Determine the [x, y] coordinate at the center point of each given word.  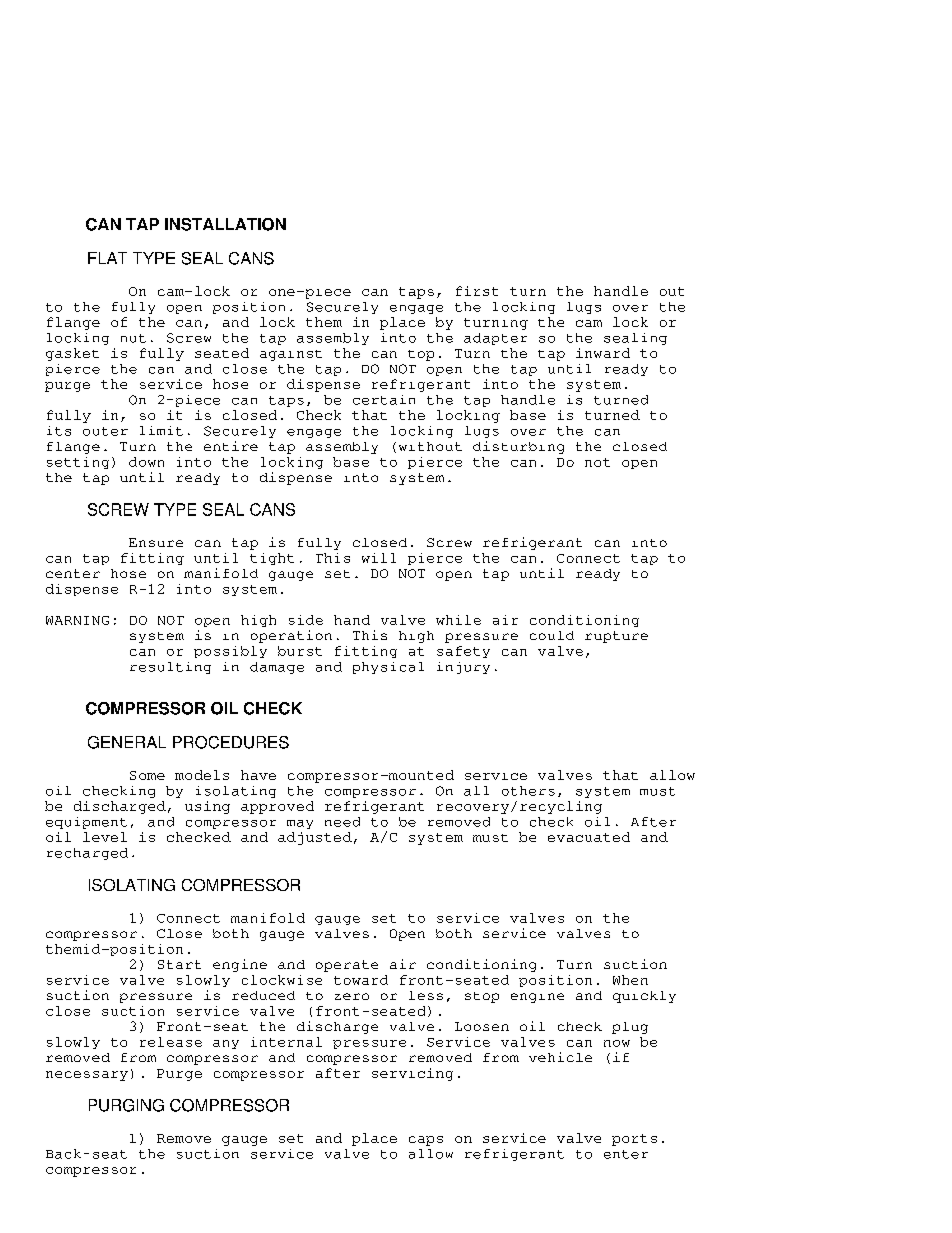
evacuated [589, 837]
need [342, 822]
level [105, 837]
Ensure [156, 542]
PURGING [126, 1105]
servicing [412, 1074]
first [477, 291]
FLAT [107, 258]
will [379, 558]
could [552, 635]
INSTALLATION [225, 224]
